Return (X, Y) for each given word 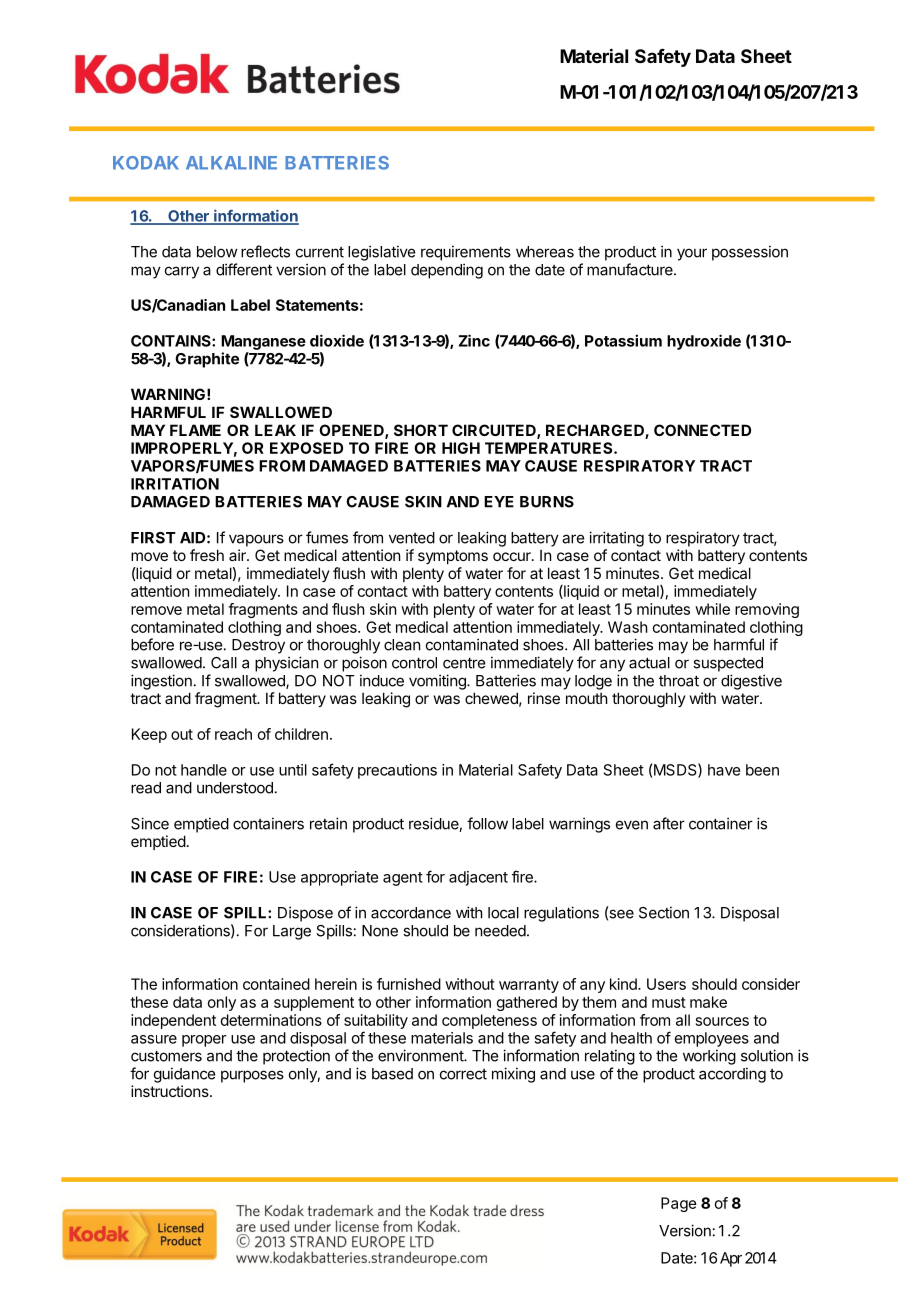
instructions (171, 1091)
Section (664, 912)
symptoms (453, 557)
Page (679, 1204)
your (692, 254)
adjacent (478, 878)
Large (292, 932)
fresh (207, 555)
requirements (466, 253)
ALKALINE (231, 163)
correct (463, 1074)
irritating (616, 539)
